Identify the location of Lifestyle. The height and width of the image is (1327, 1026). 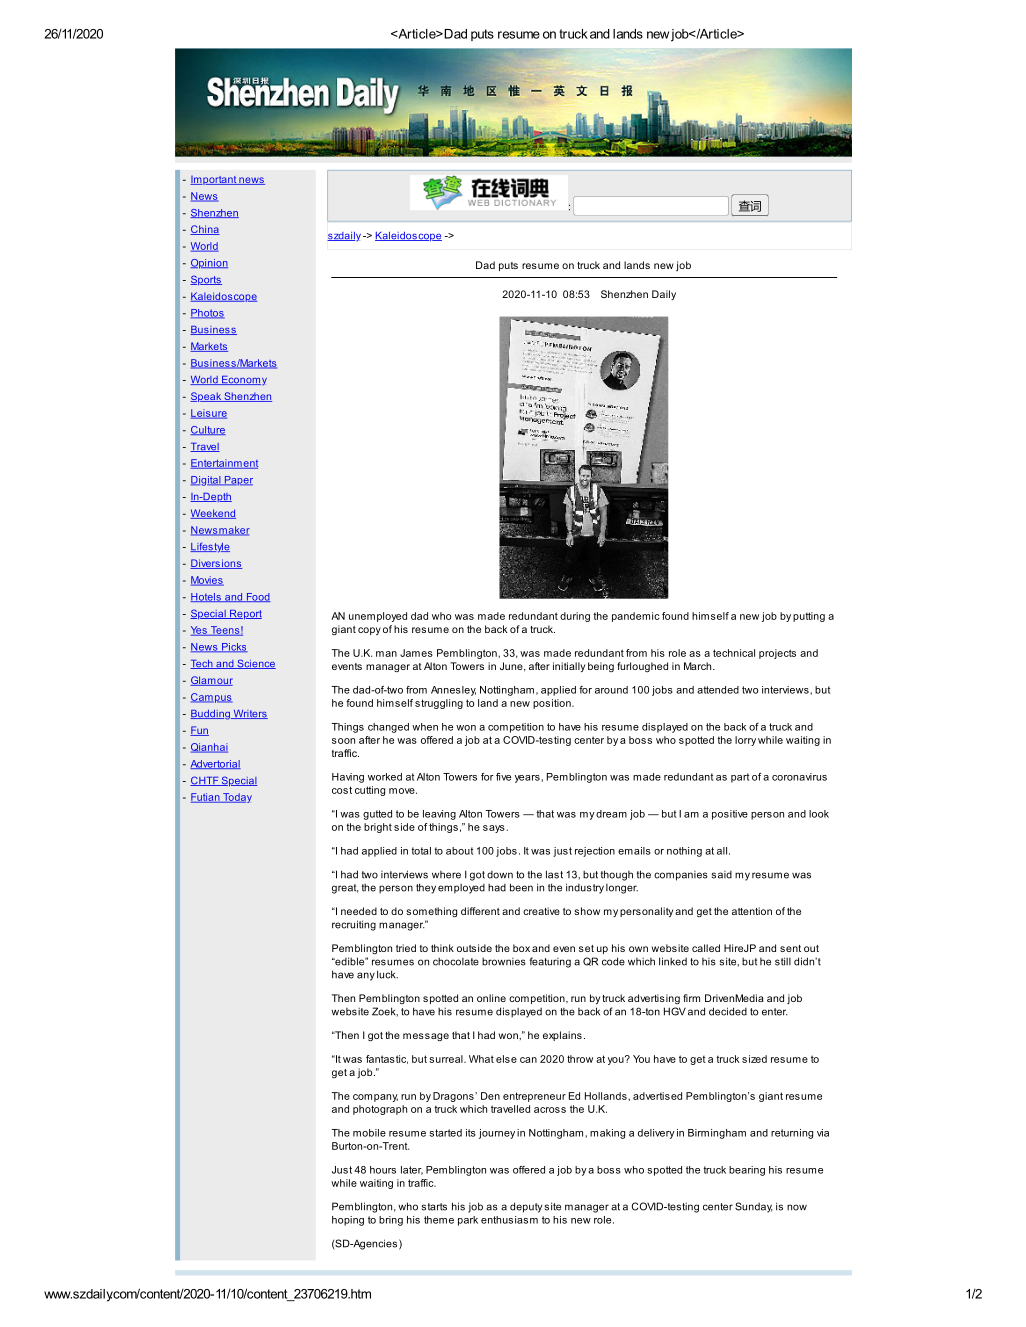
(210, 547).
